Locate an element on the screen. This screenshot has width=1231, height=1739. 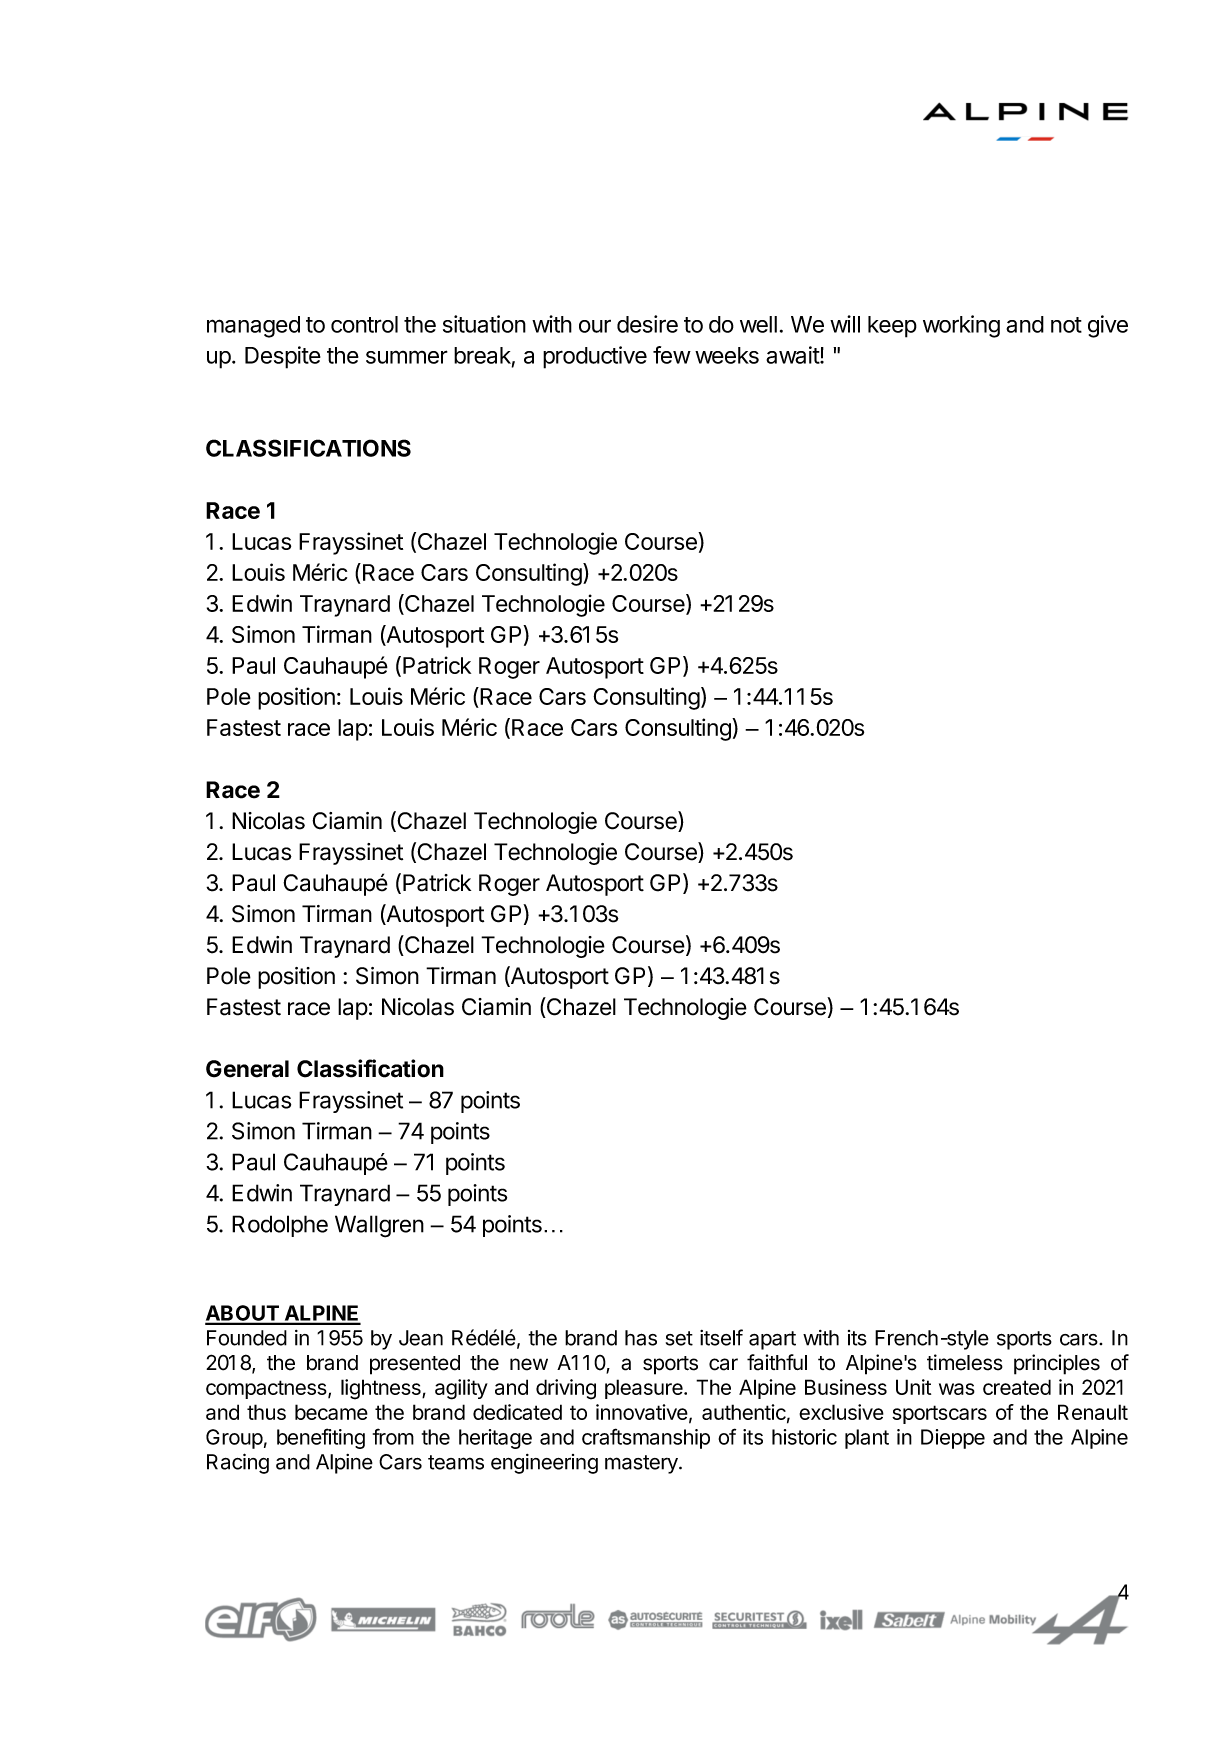
few is located at coordinates (672, 355).
